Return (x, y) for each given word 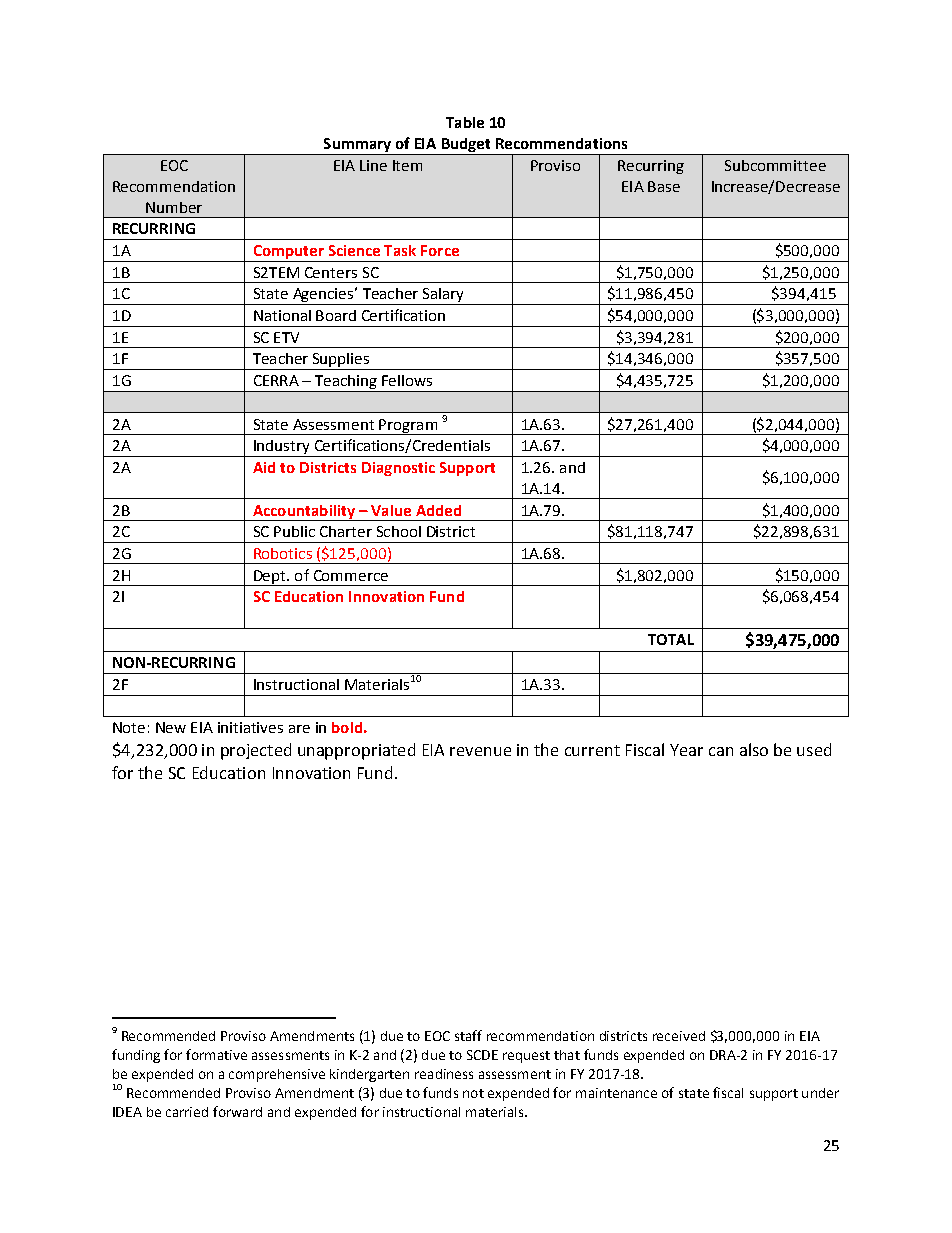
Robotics (283, 553)
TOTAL (671, 639)
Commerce (351, 575)
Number (174, 207)
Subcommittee (775, 165)
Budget (466, 146)
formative (216, 1054)
